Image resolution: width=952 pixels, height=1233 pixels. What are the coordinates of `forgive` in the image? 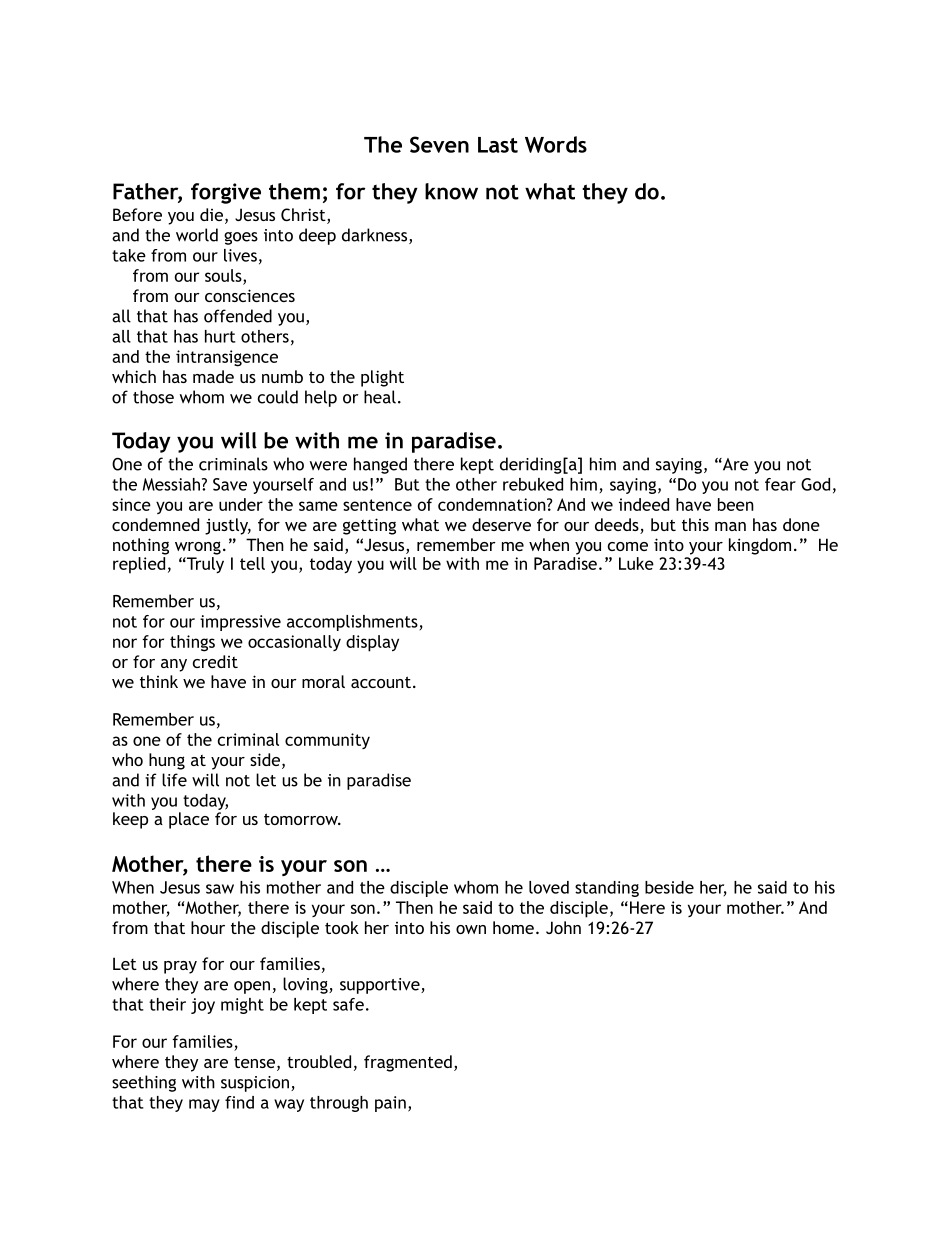 It's located at (226, 193).
